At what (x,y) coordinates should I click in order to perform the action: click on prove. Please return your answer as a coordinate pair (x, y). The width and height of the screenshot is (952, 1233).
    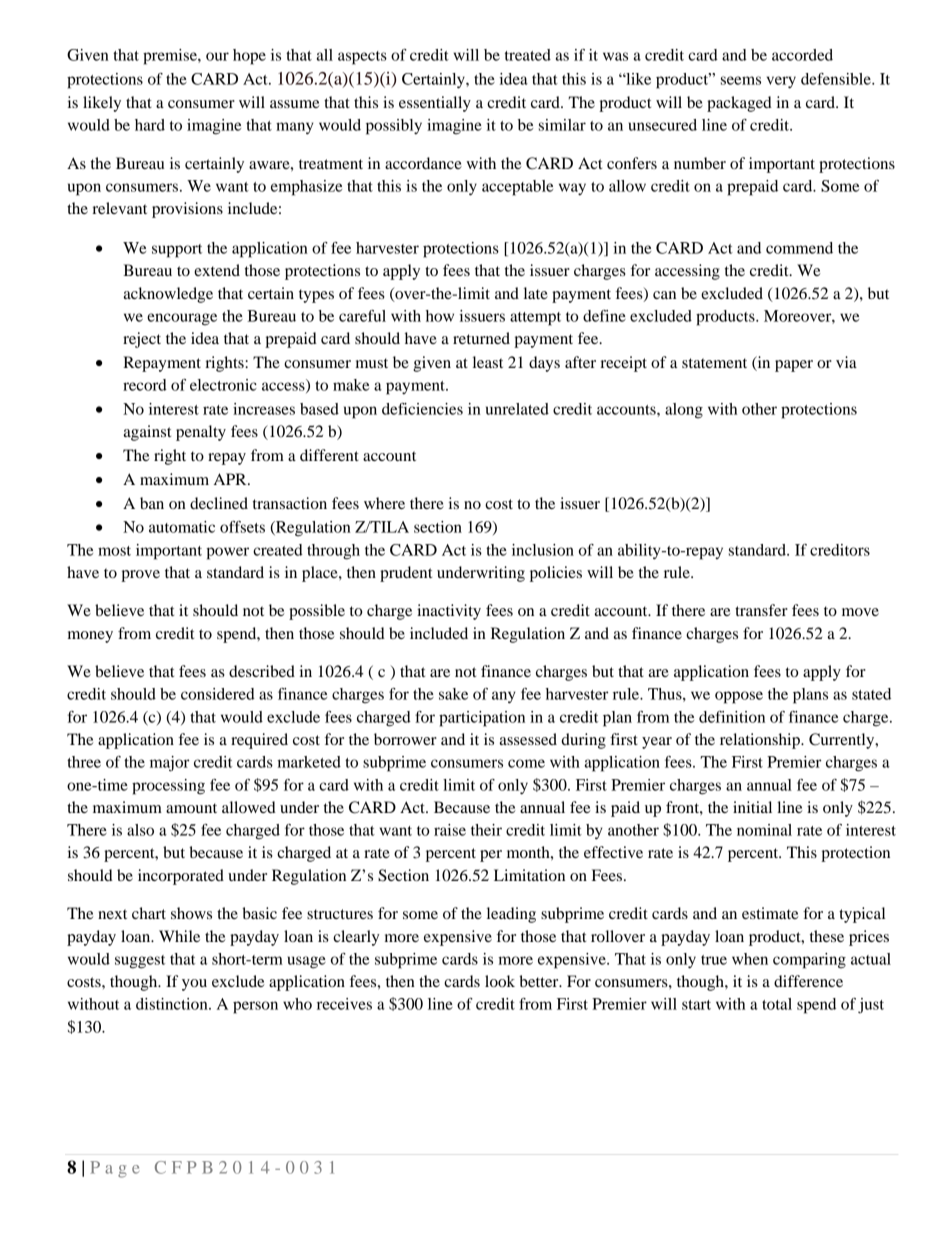
    Looking at the image, I should click on (140, 576).
